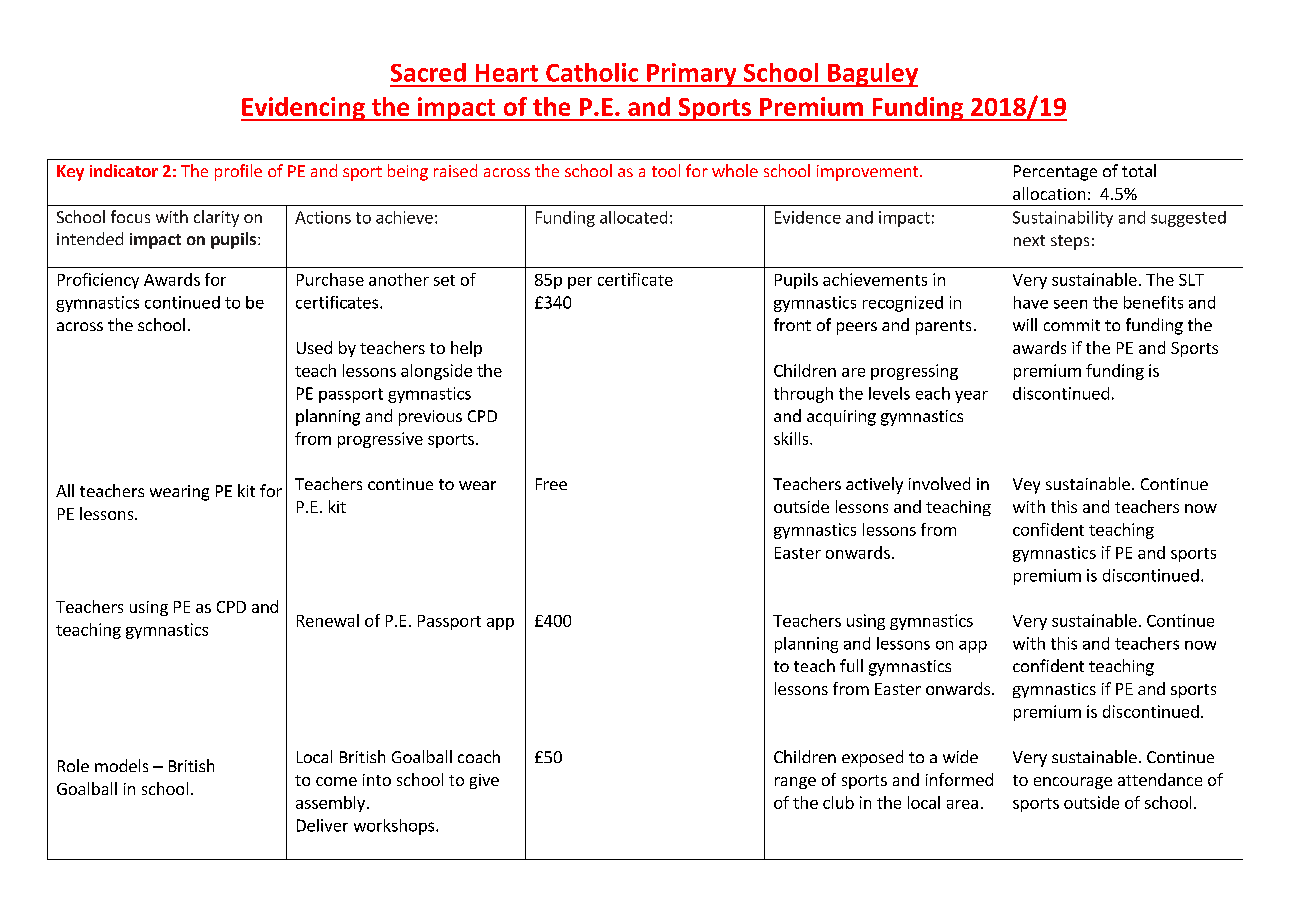 The height and width of the screenshot is (924, 1308). Describe the element at coordinates (551, 484) in the screenshot. I see `Free` at that location.
